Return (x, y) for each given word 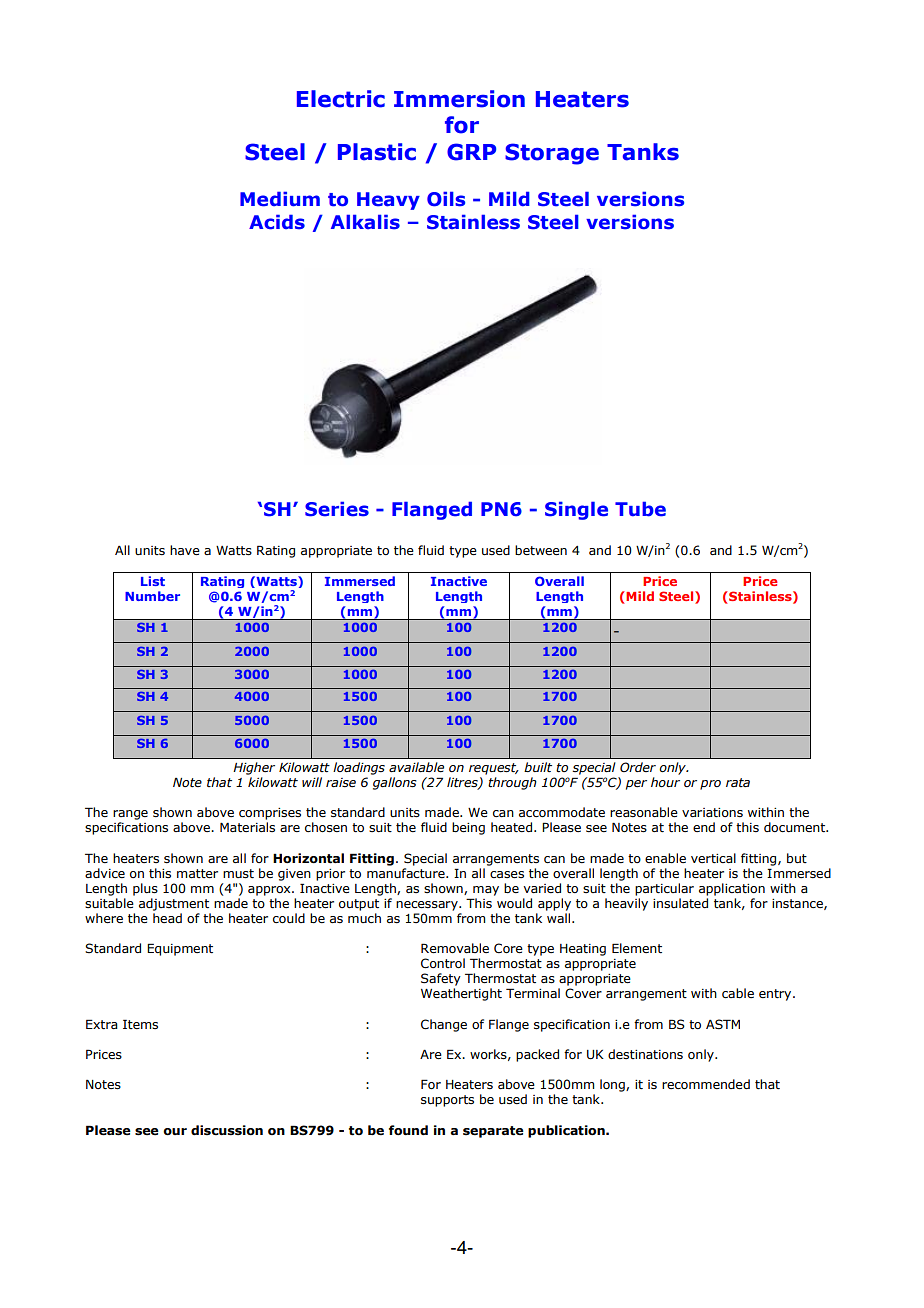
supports (447, 1101)
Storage (552, 154)
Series (337, 509)
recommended (706, 1084)
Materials (247, 827)
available (416, 767)
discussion (227, 1130)
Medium (280, 199)
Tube (640, 509)
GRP (471, 152)
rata (738, 782)
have (185, 550)
